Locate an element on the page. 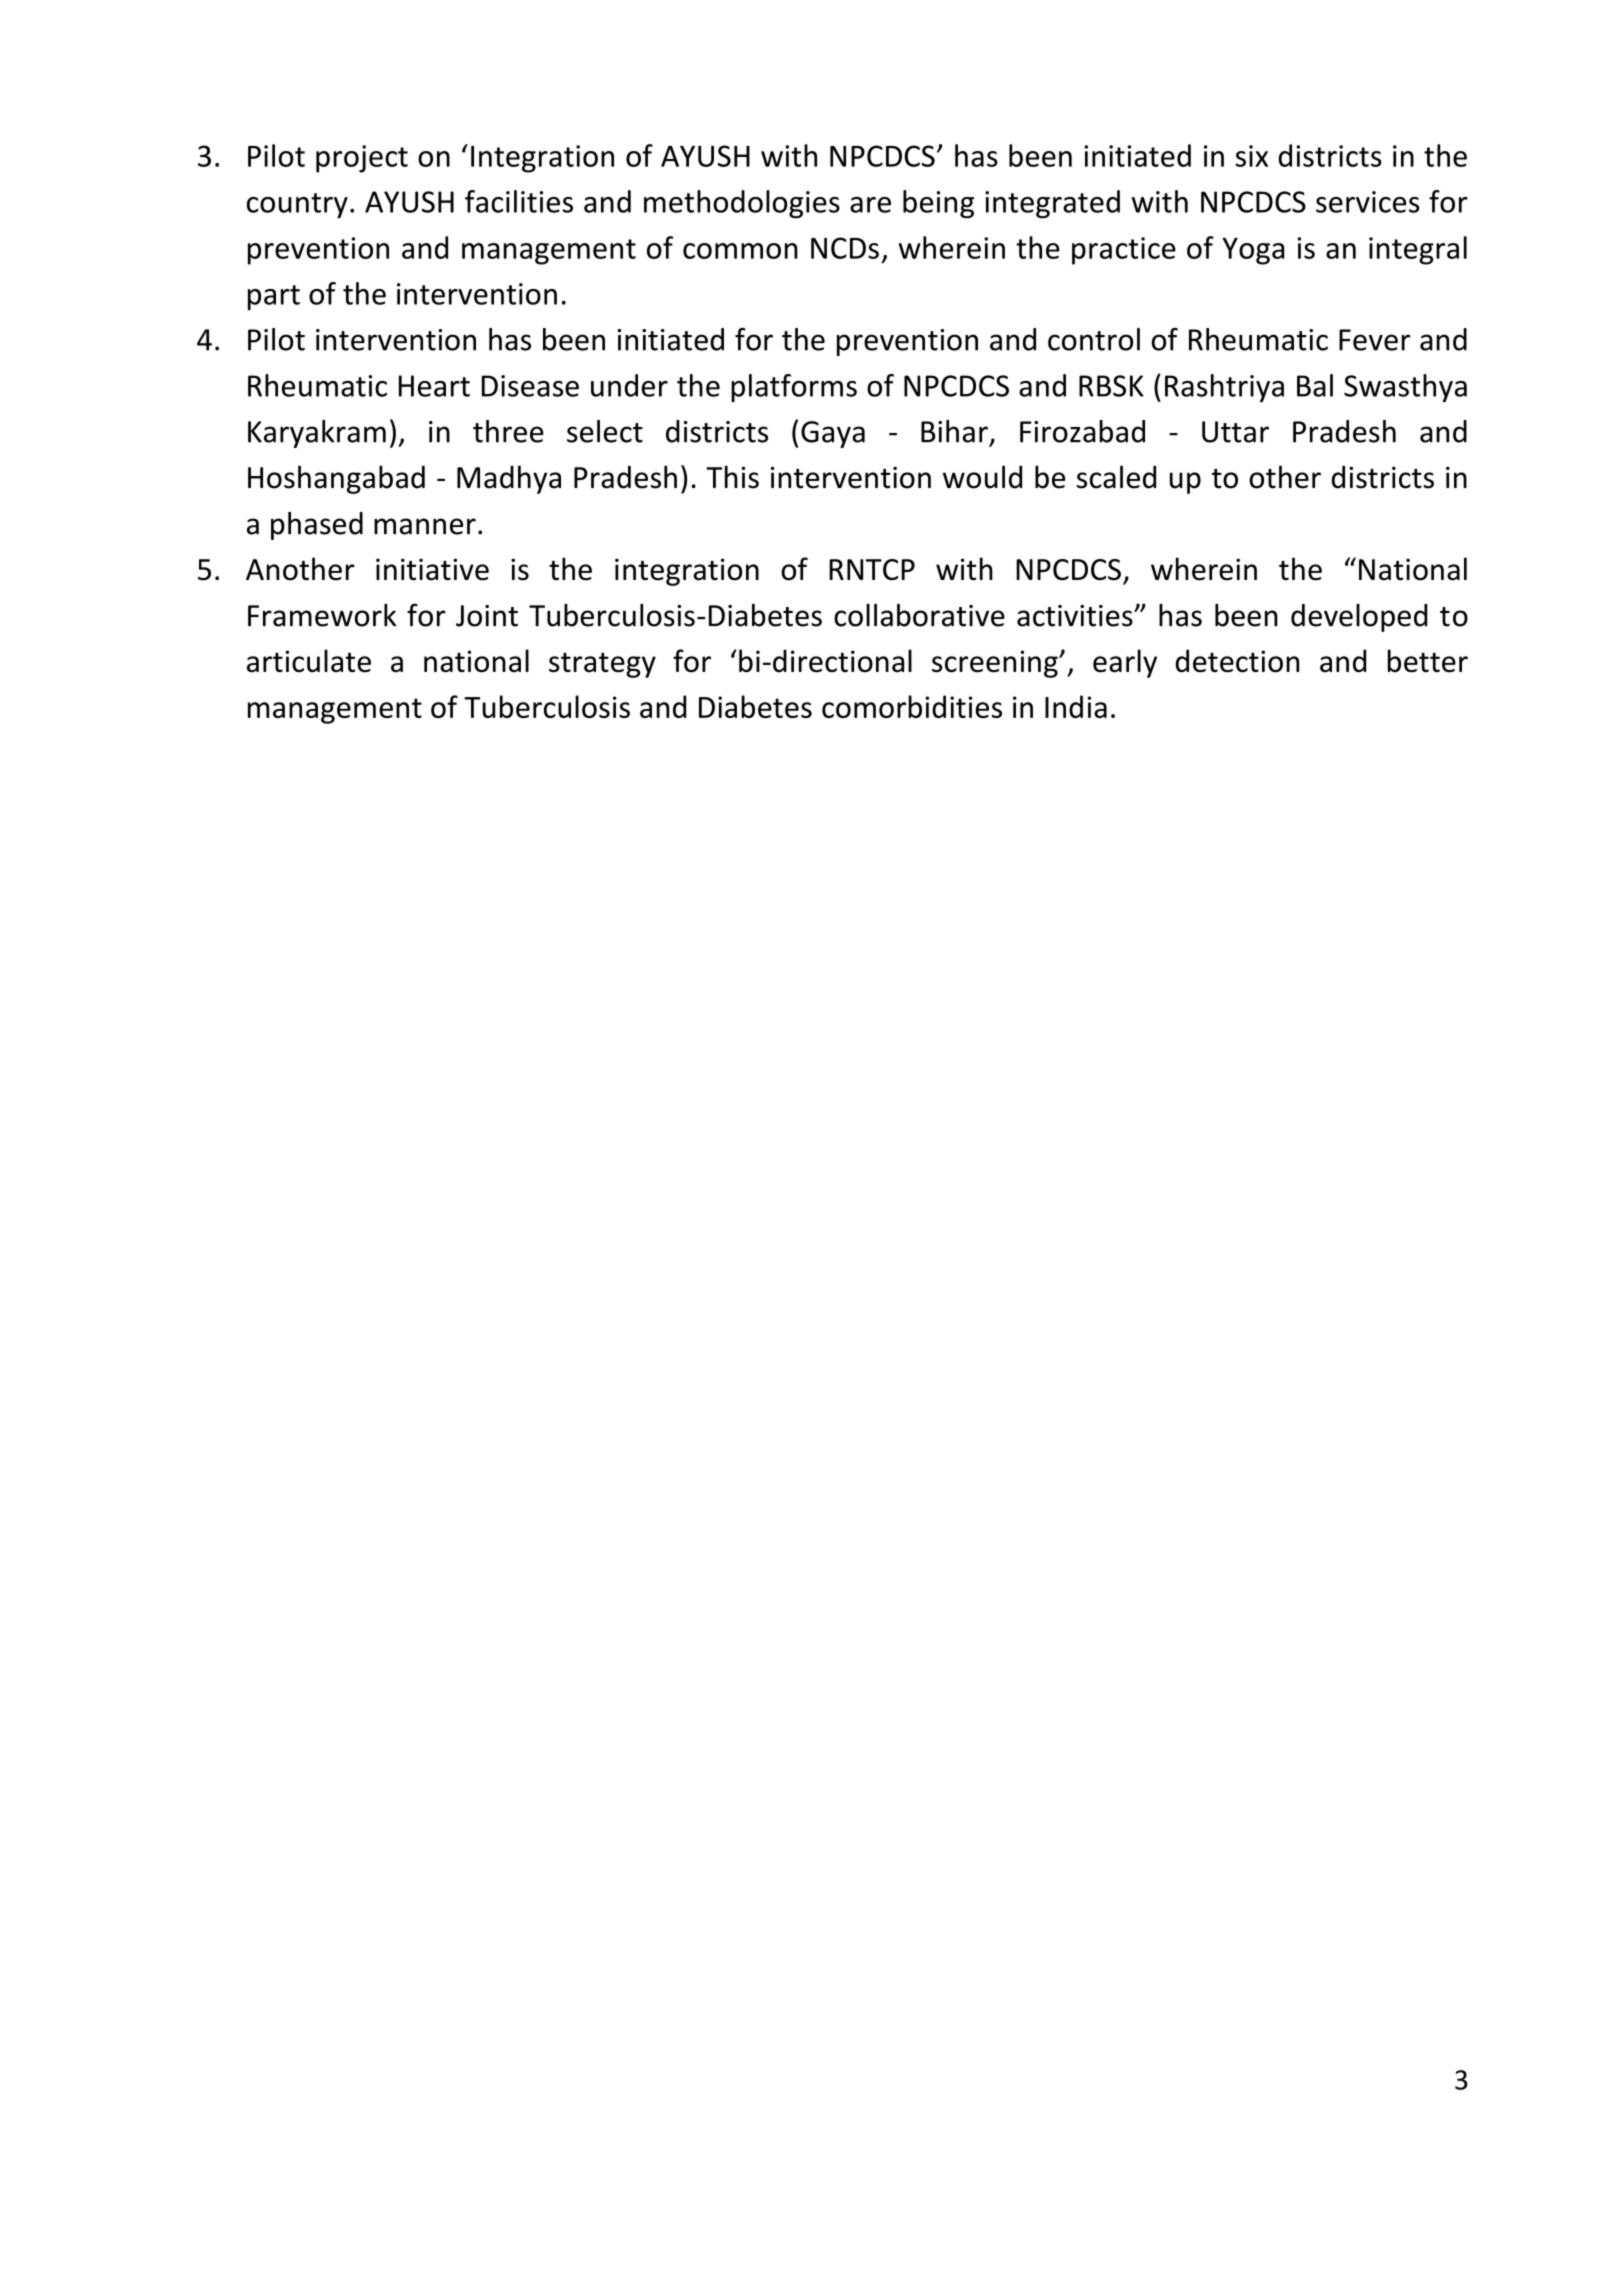 This page has width=1623, height=2296. are is located at coordinates (870, 205).
